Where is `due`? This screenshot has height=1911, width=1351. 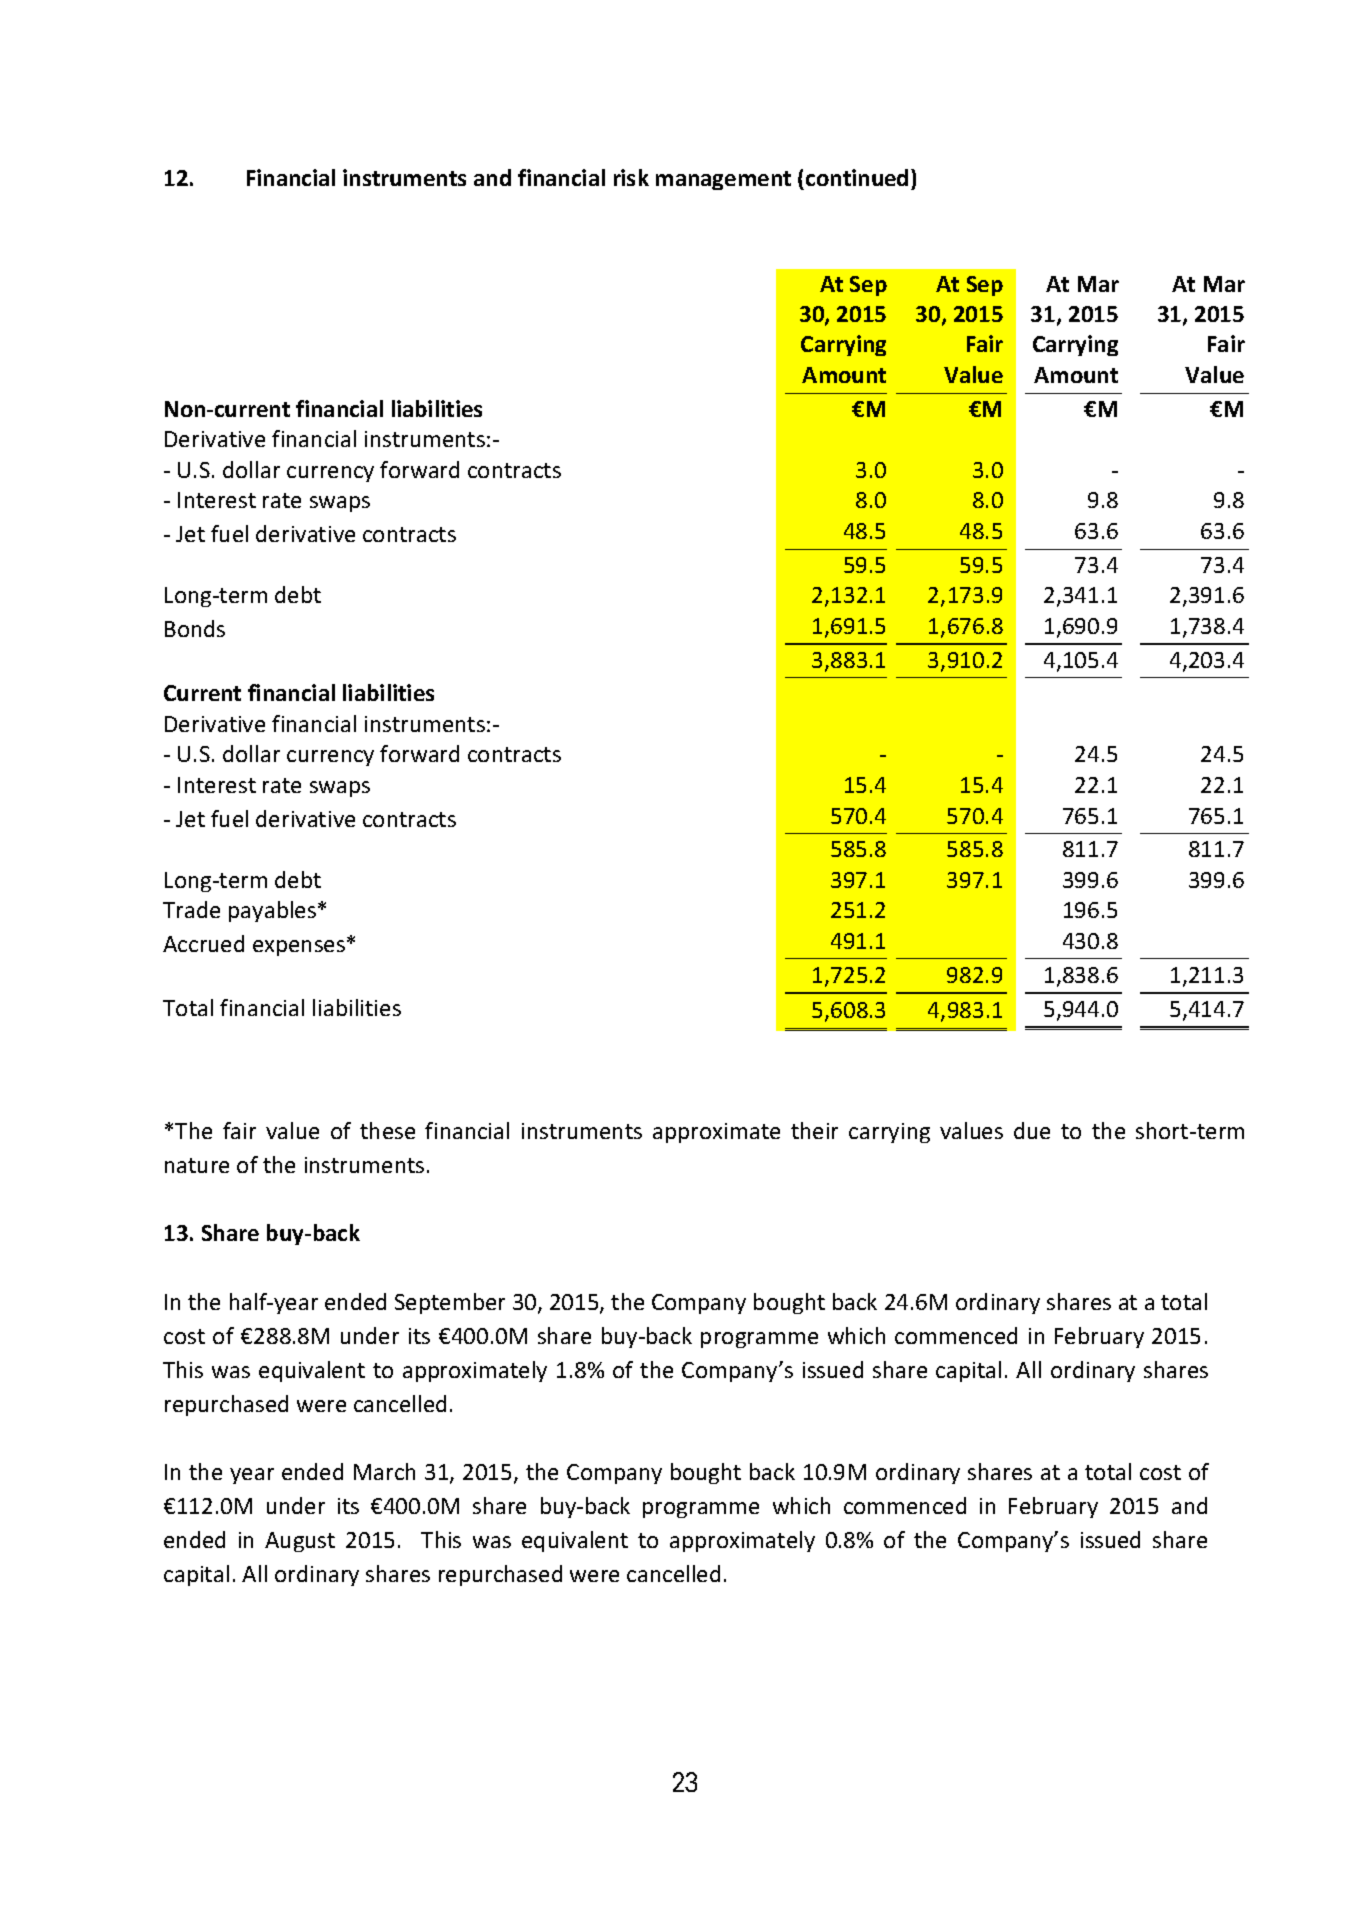 due is located at coordinates (1032, 1130).
